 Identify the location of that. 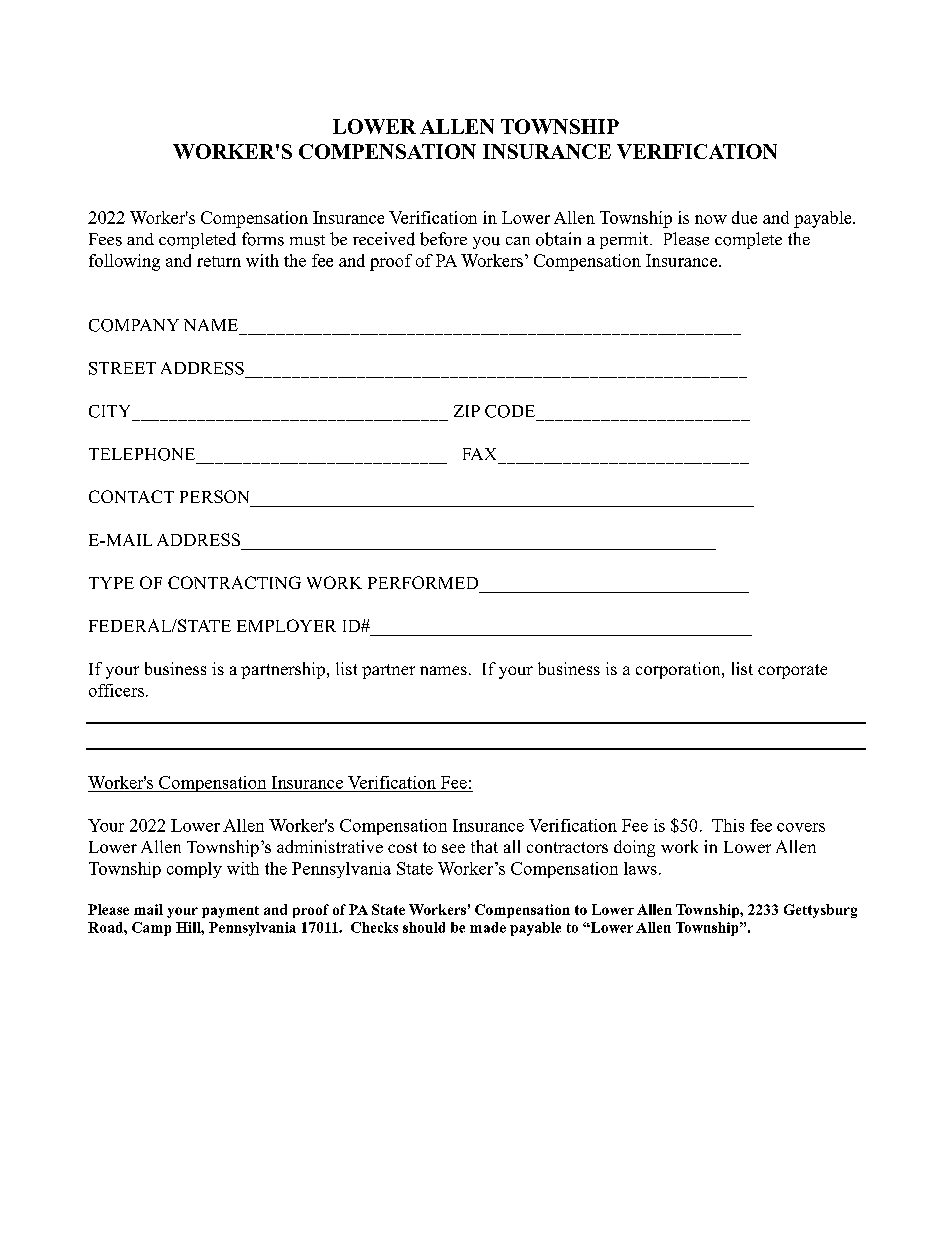
(484, 846).
